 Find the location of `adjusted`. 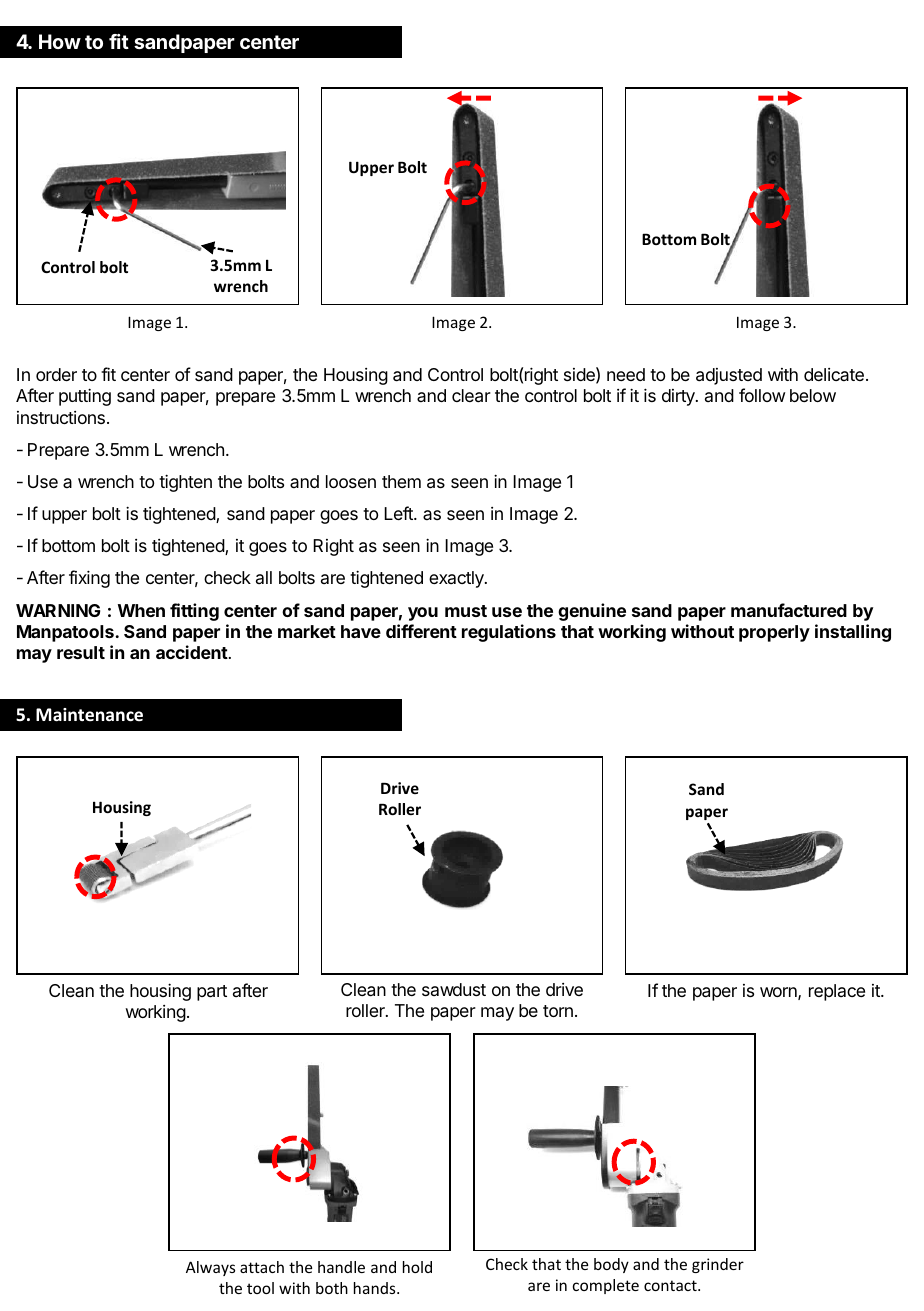

adjusted is located at coordinates (729, 376).
